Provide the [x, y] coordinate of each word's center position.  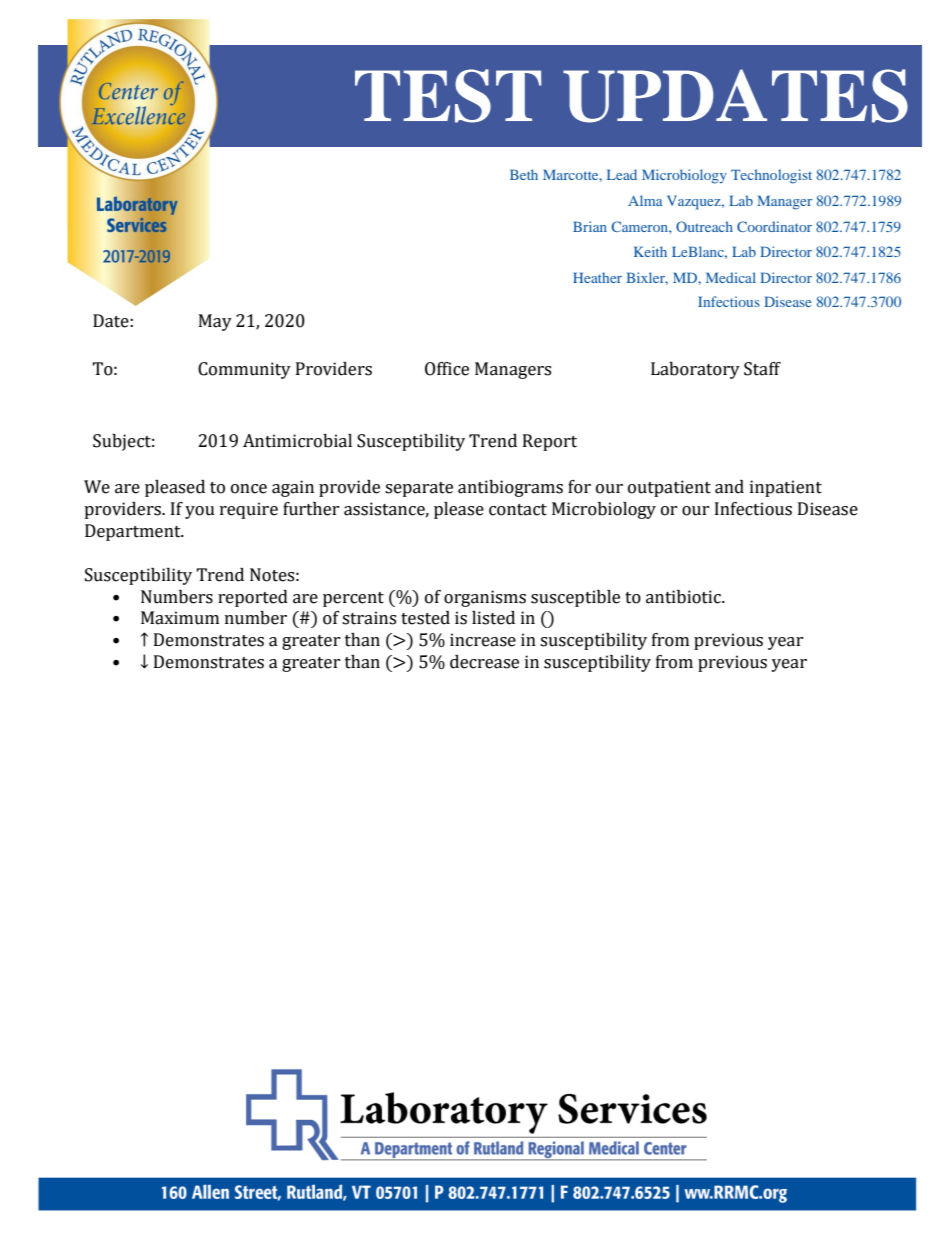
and [729, 487]
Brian [590, 226]
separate [419, 489]
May [215, 322]
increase [483, 640]
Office [447, 369]
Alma [645, 200]
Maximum [180, 618]
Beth [524, 174]
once [249, 489]
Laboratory [695, 370]
